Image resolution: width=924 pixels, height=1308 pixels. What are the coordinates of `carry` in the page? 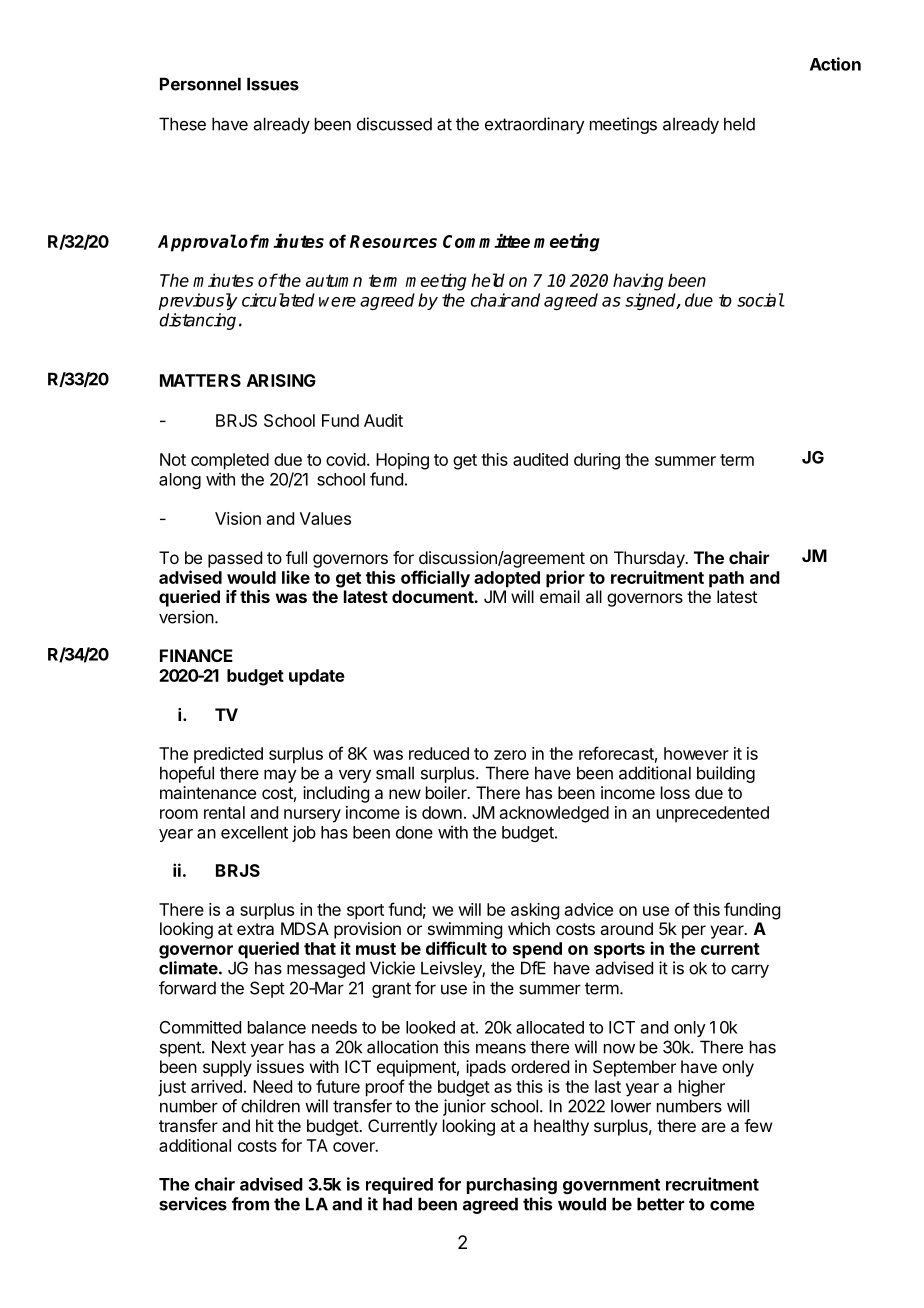 It's located at (750, 971).
